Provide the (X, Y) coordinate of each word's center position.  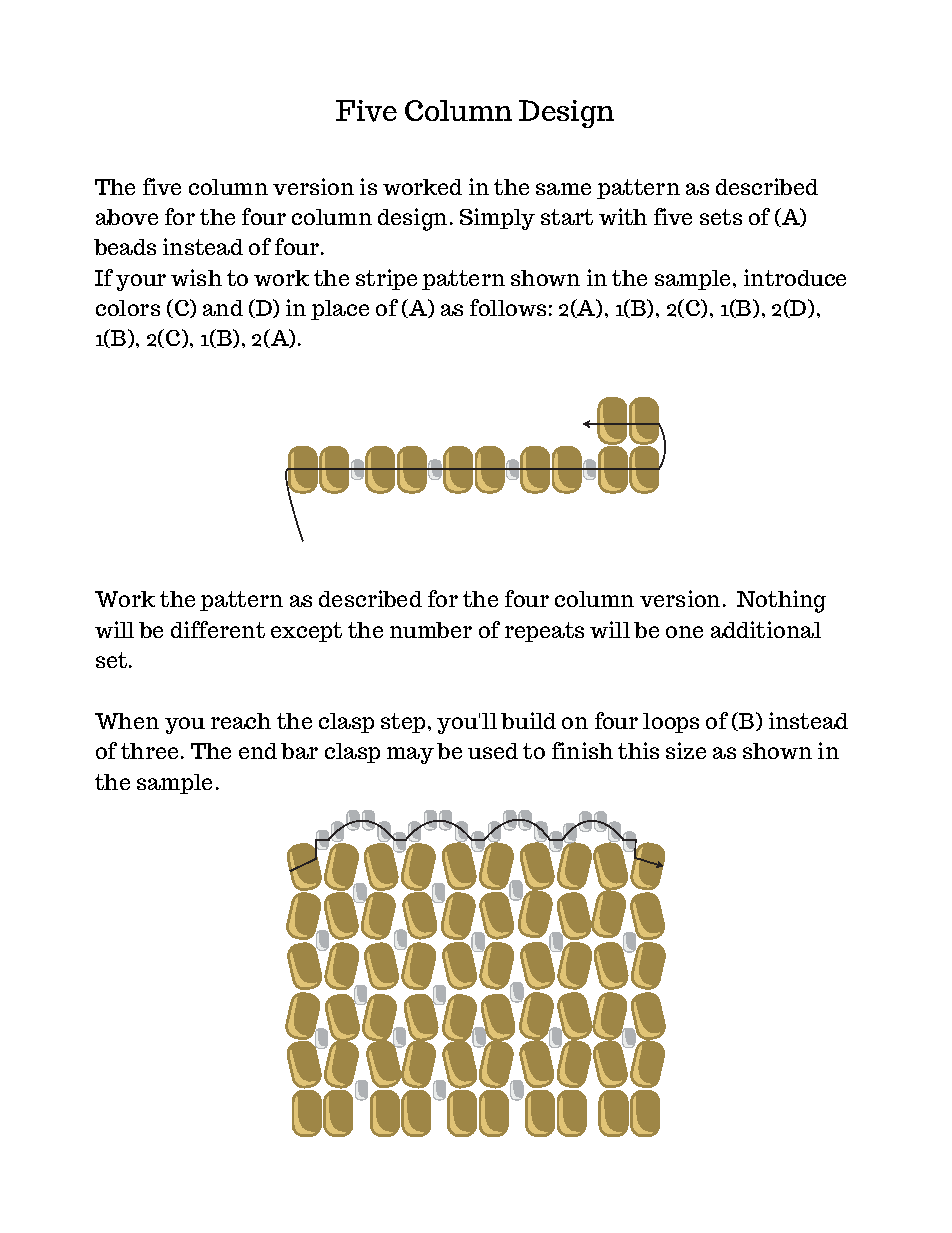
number (431, 630)
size (686, 750)
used (493, 751)
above (127, 217)
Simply (497, 219)
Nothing (781, 601)
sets (721, 217)
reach (241, 721)
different (218, 629)
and (223, 308)
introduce (795, 277)
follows (508, 307)
